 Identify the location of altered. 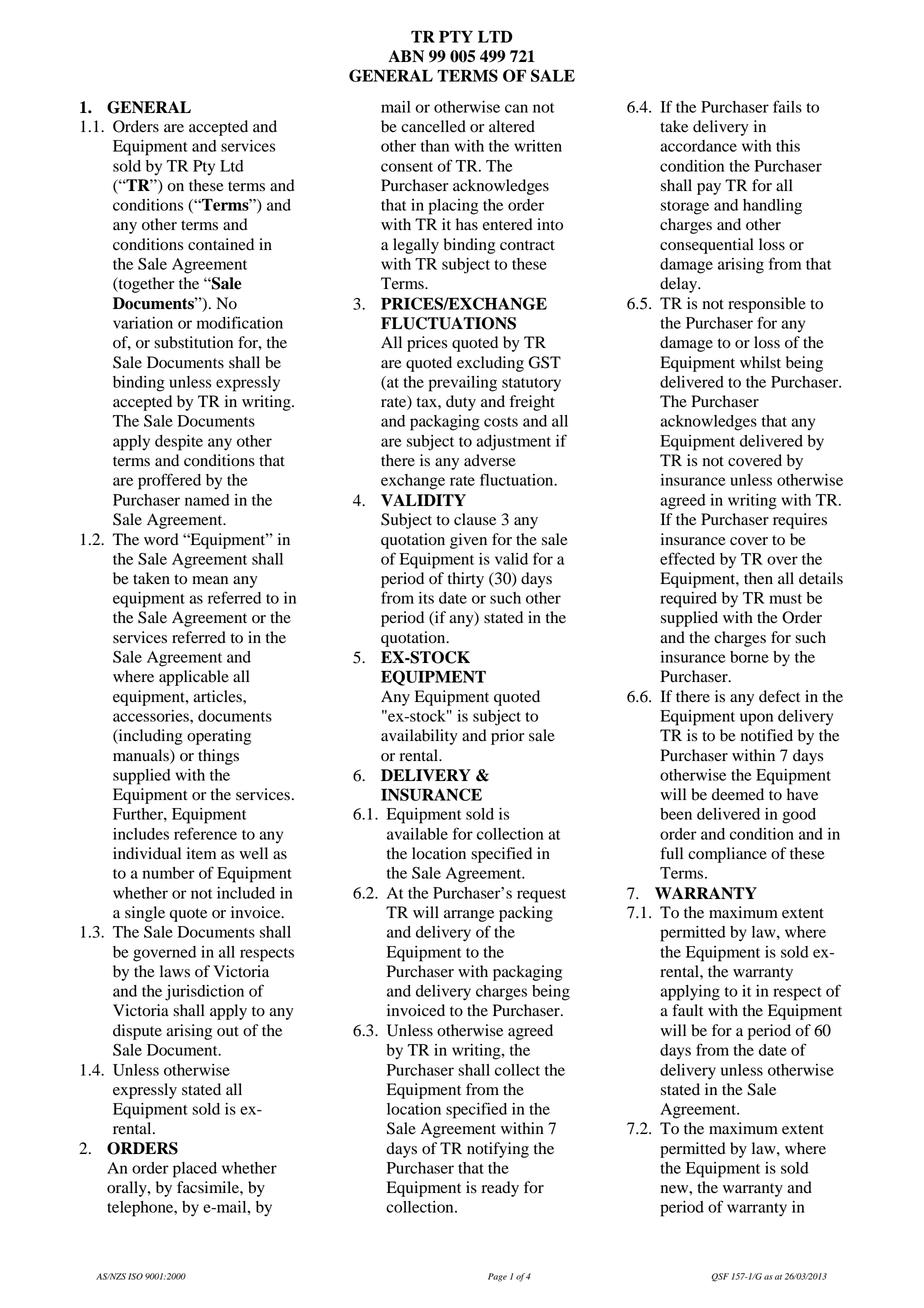
(512, 126).
